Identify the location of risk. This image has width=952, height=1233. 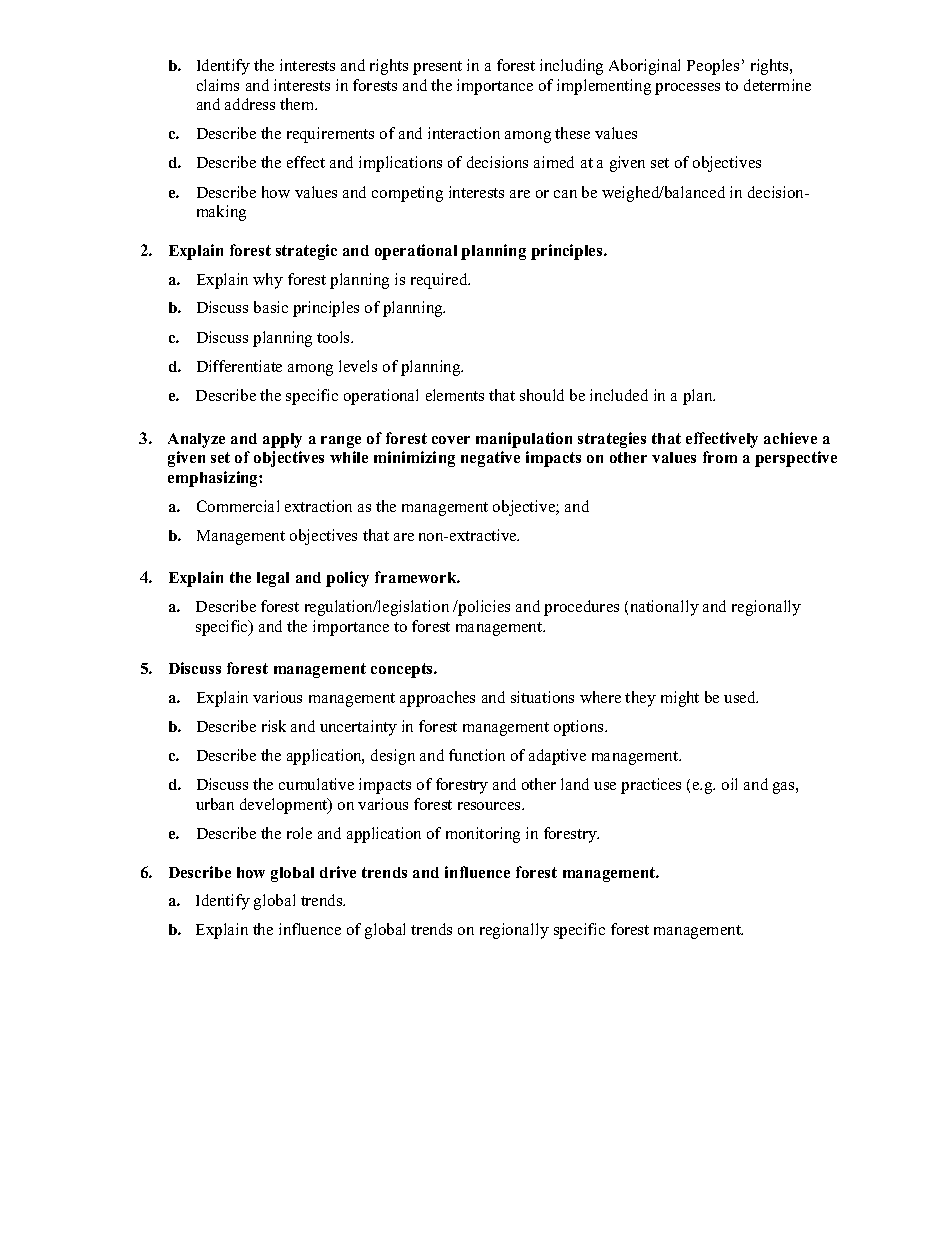
(274, 726).
